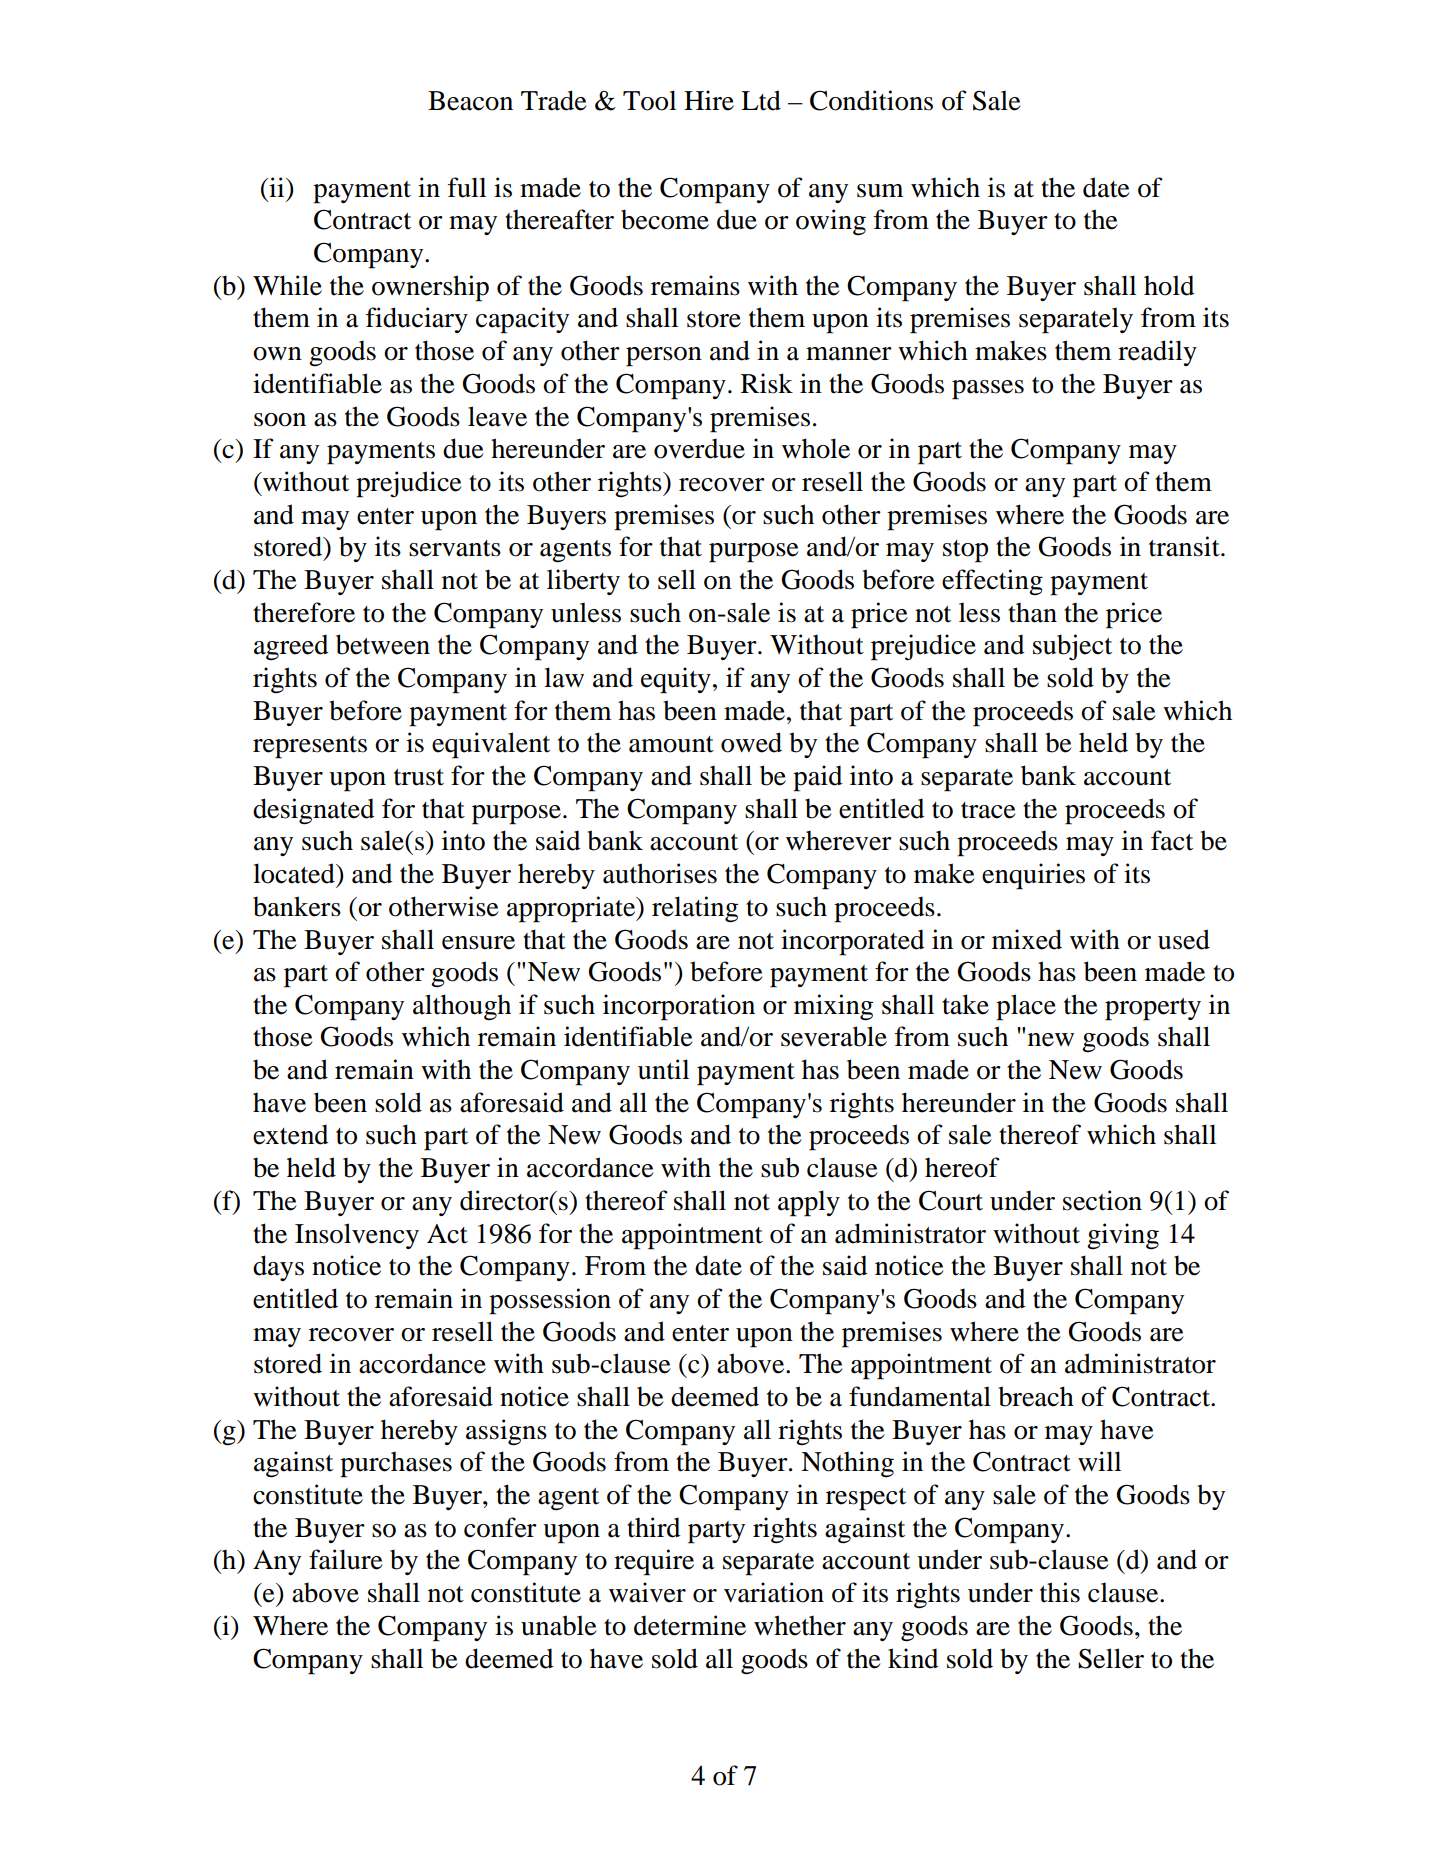 This document has width=1449, height=1876. Describe the element at coordinates (1026, 1007) in the document. I see `place` at that location.
